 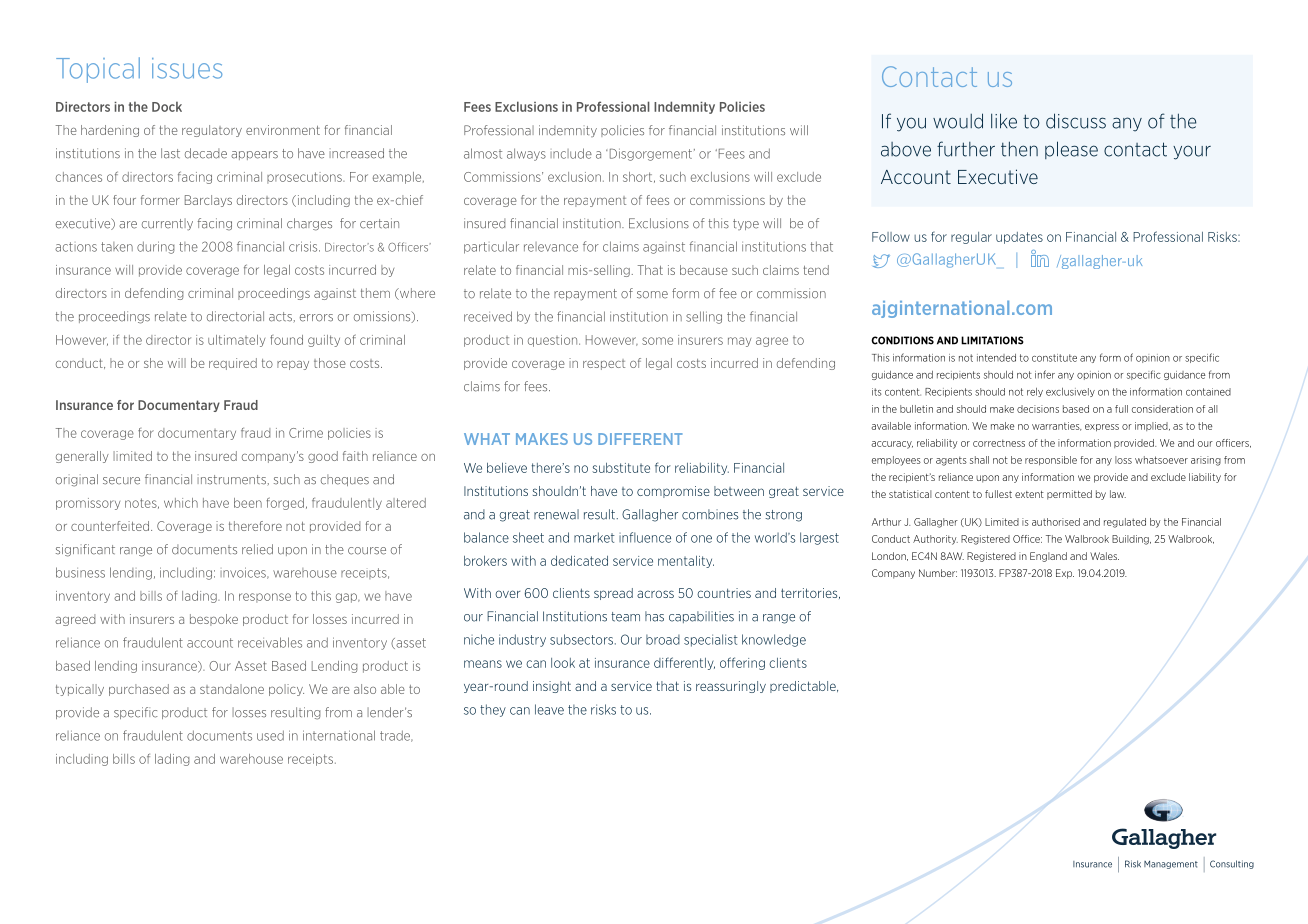 What do you see at coordinates (992, 340) in the screenshot?
I see `LIMITATIONS` at bounding box center [992, 340].
